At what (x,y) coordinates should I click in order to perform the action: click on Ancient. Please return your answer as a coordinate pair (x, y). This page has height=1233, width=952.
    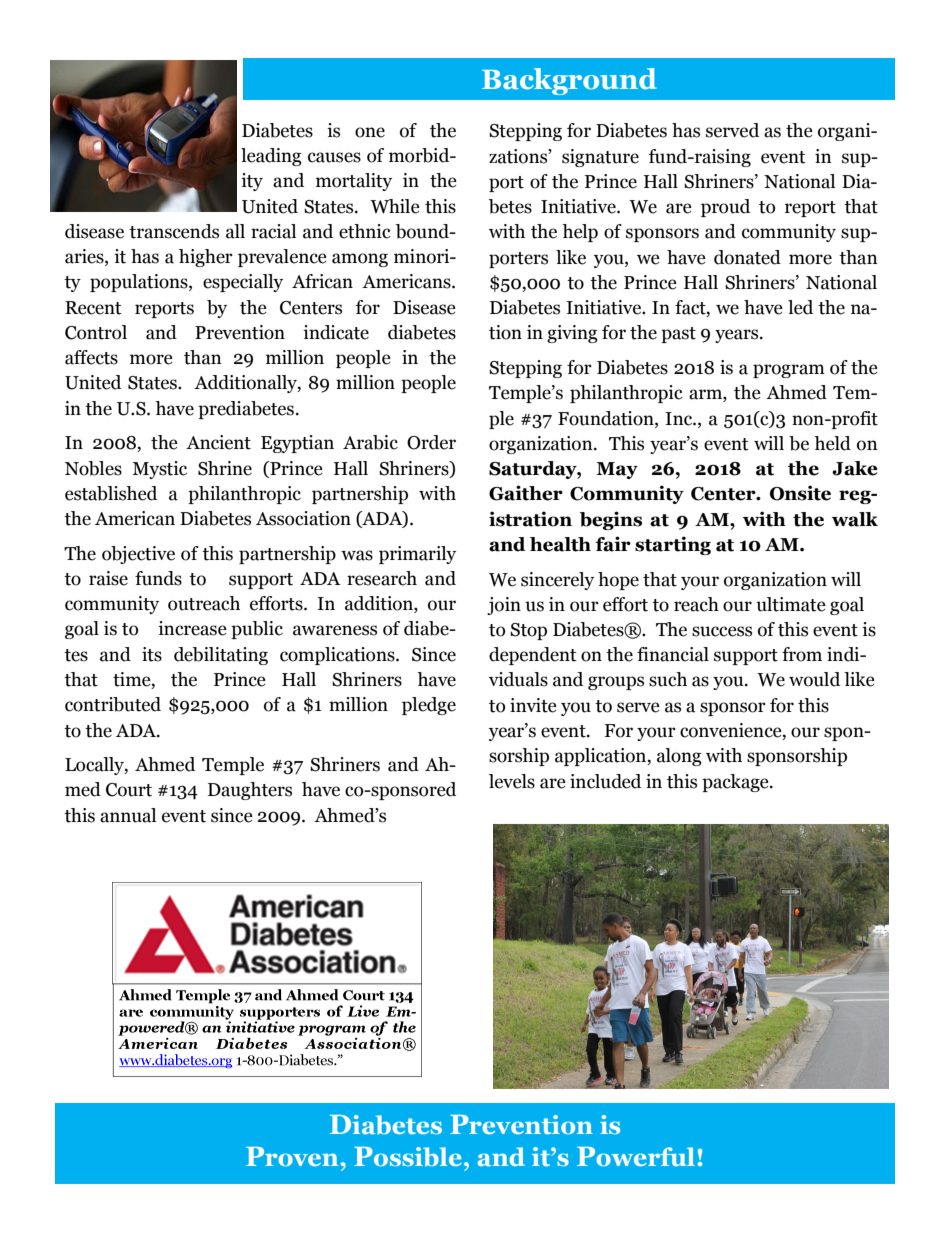
    Looking at the image, I should click on (218, 442).
